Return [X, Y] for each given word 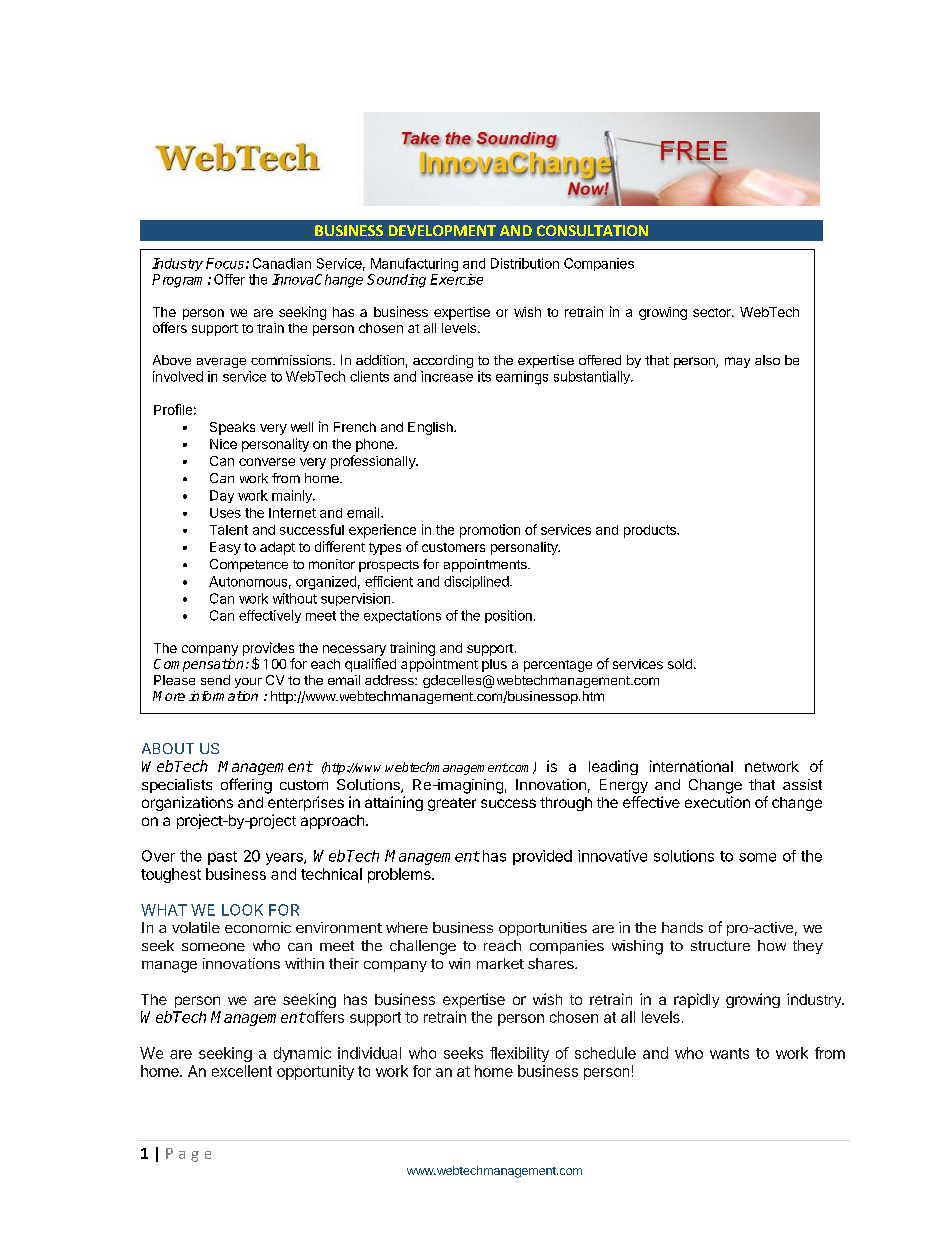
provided [542, 857]
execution [717, 802]
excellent [242, 1071]
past [222, 858]
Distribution [525, 263]
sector [713, 312]
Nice [223, 444]
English [431, 428]
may [737, 362]
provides [268, 650]
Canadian [282, 263]
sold [680, 664]
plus [494, 665]
